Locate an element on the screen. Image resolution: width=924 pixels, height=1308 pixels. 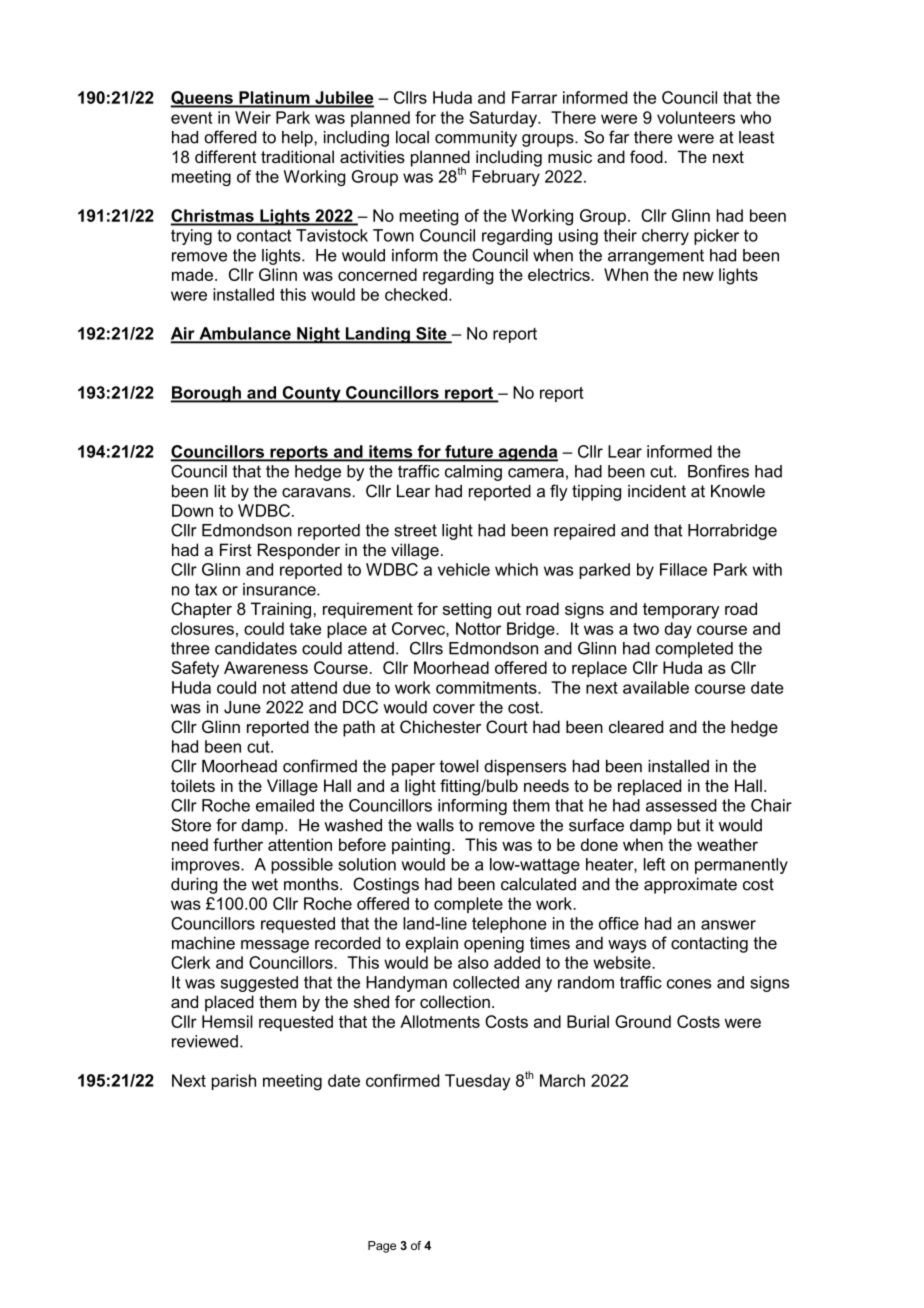
message is located at coordinates (275, 946).
